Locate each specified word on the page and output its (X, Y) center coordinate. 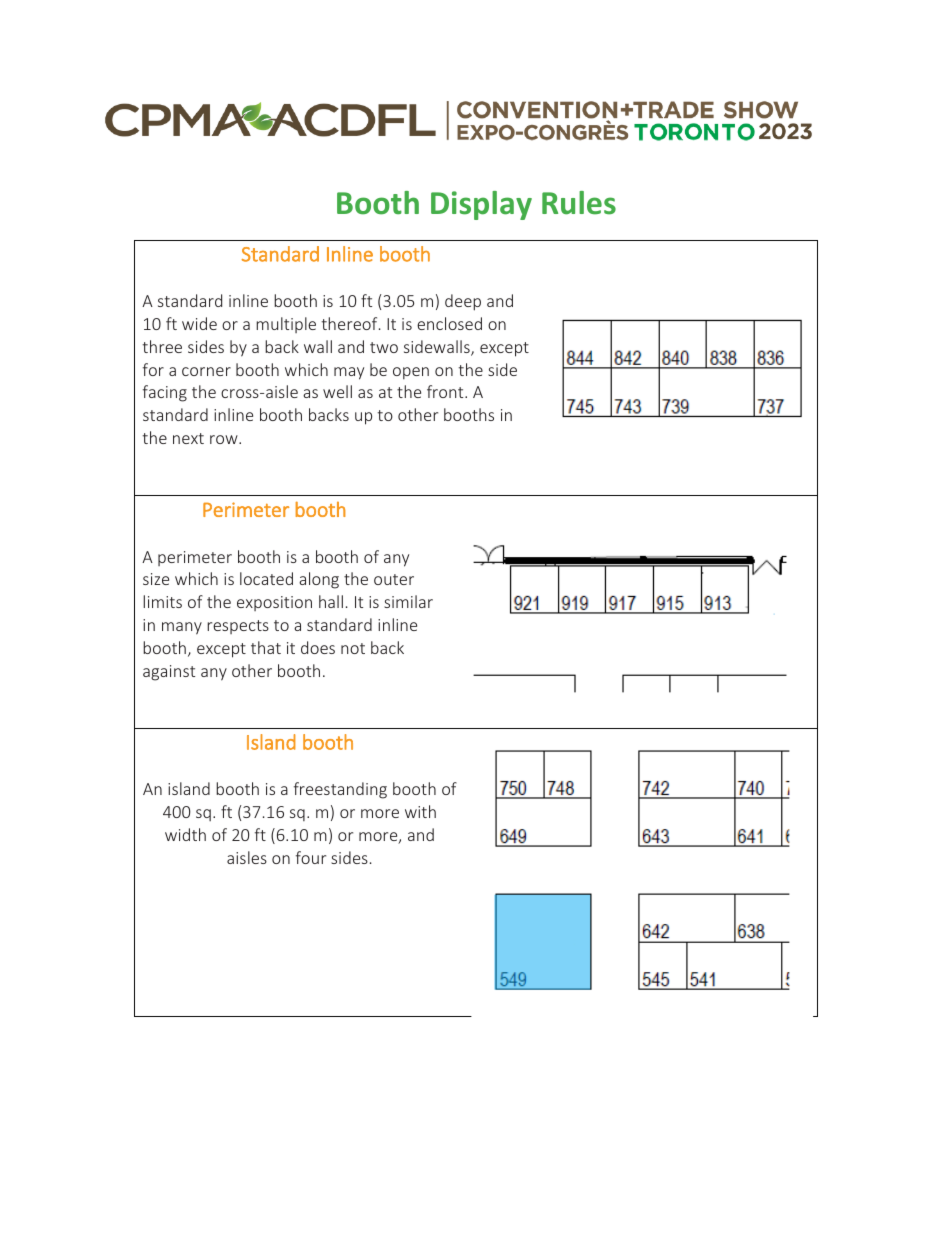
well (337, 391)
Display (481, 205)
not (353, 648)
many (182, 628)
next (188, 438)
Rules (579, 203)
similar (408, 601)
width (185, 834)
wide (199, 323)
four (311, 857)
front (446, 391)
